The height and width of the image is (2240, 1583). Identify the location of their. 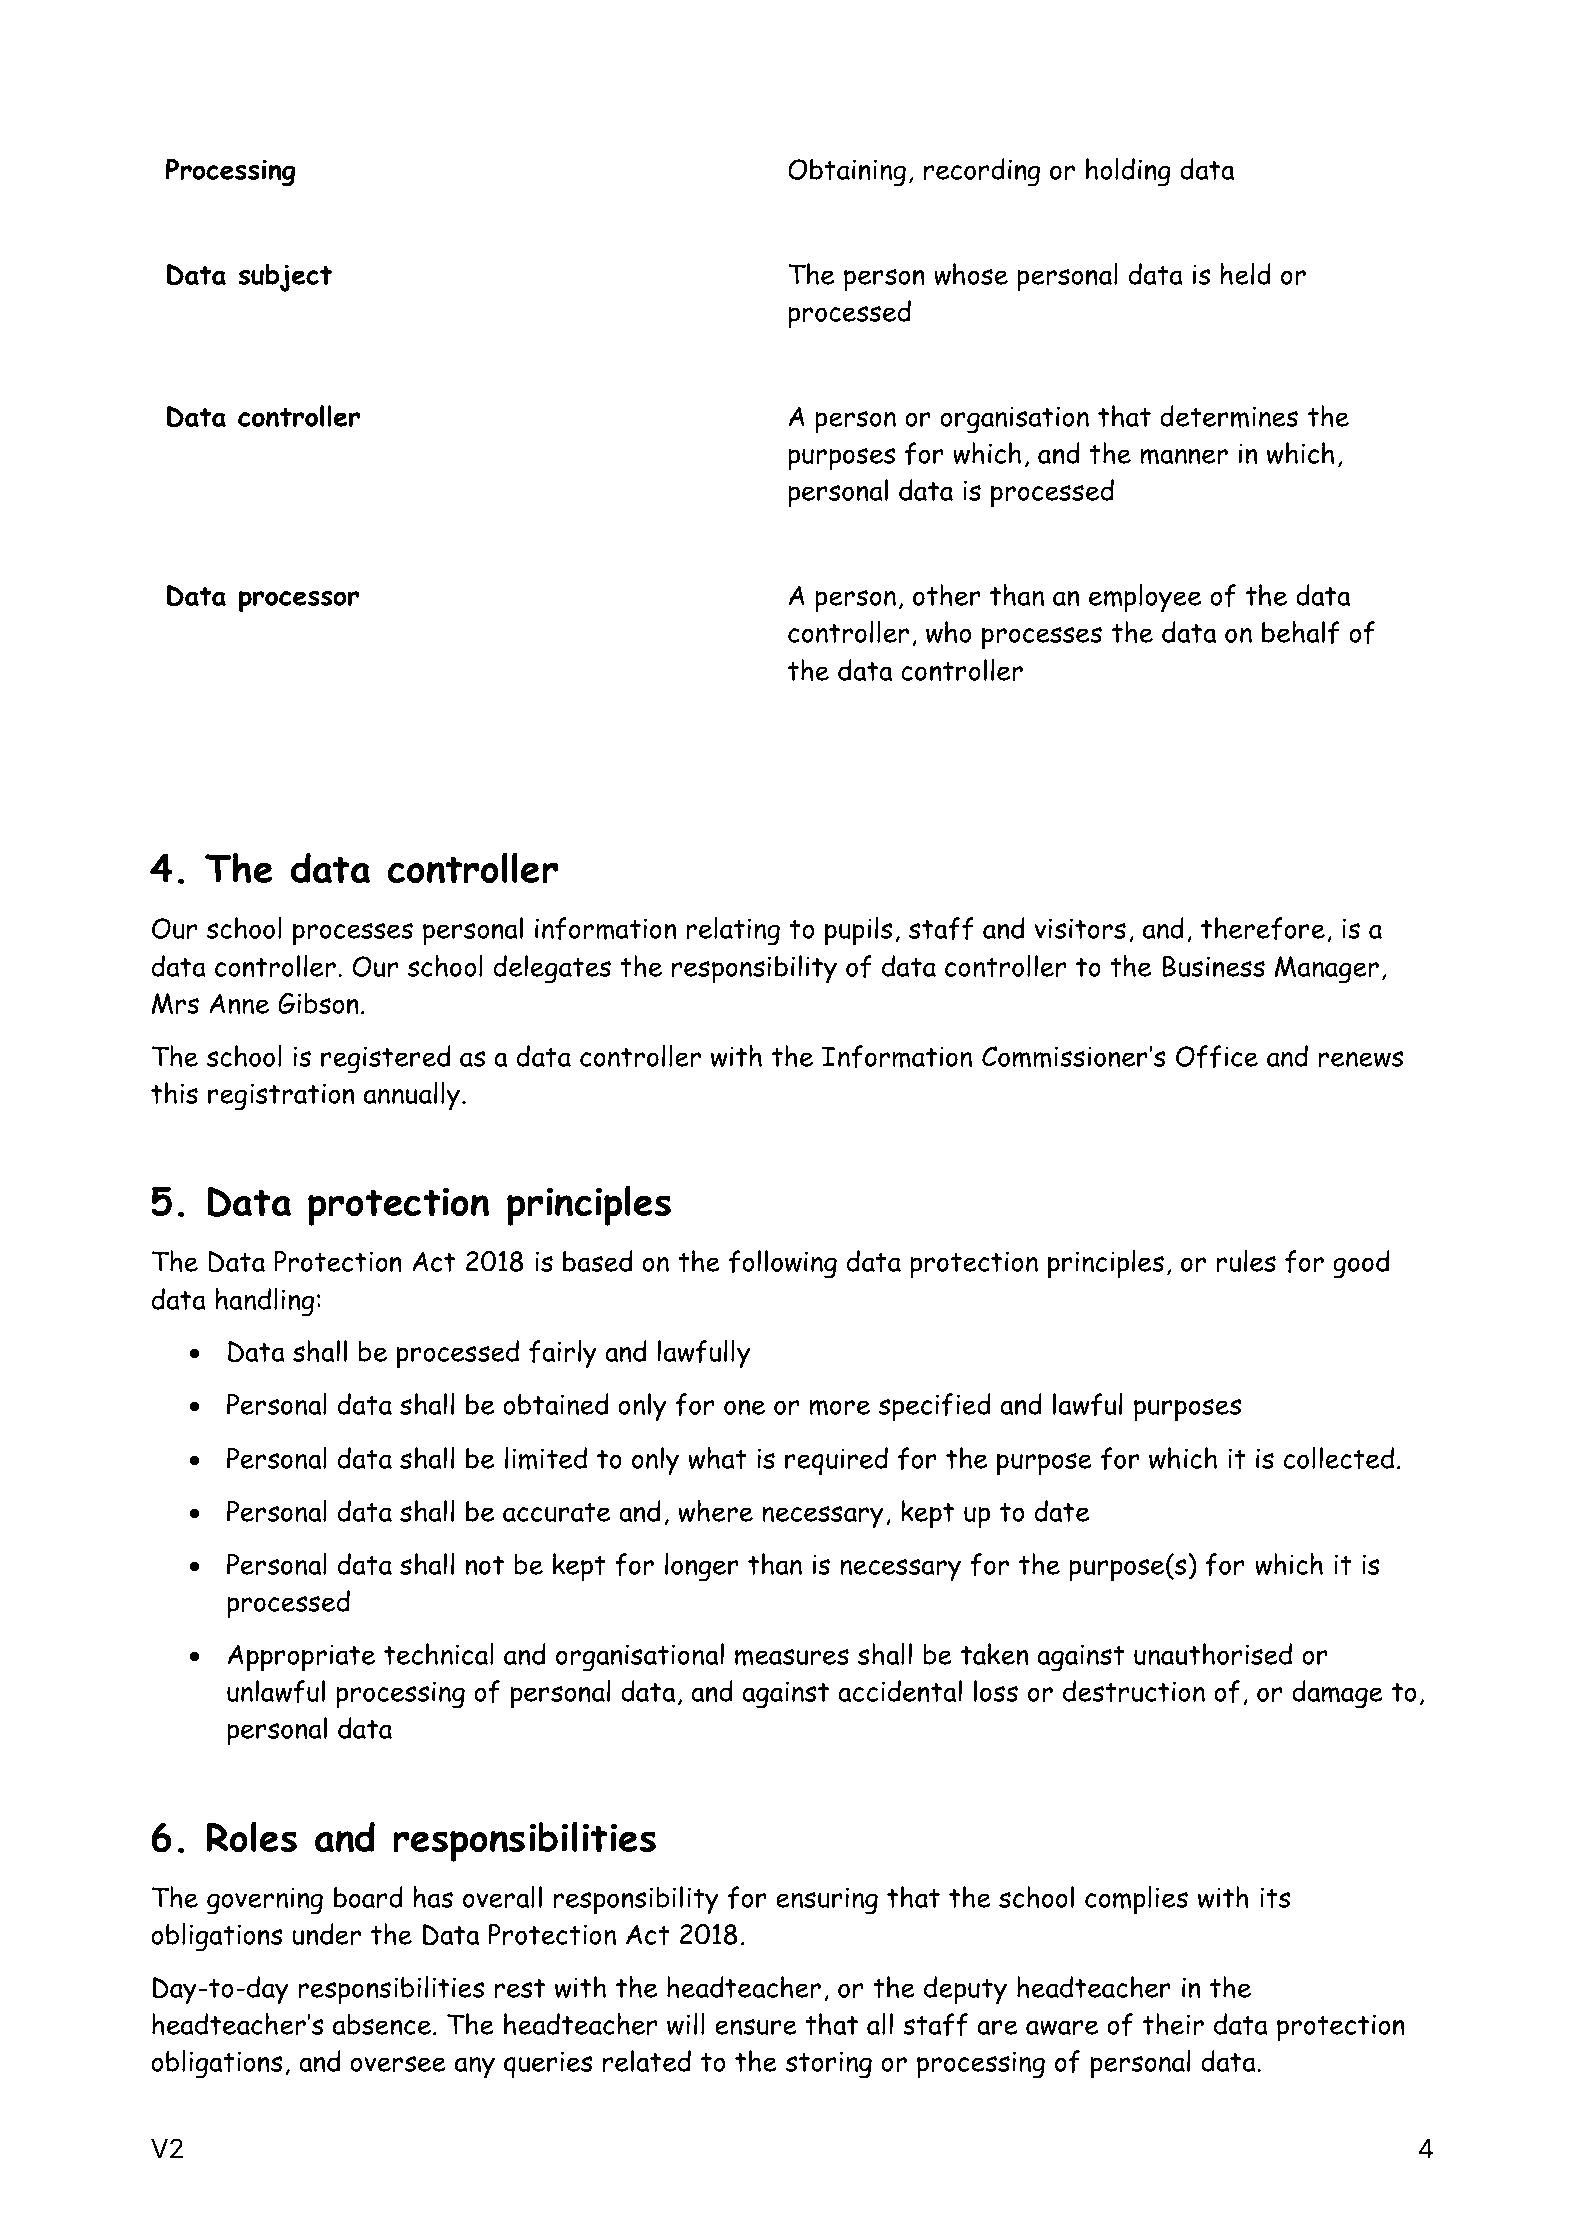
(1173, 2024).
